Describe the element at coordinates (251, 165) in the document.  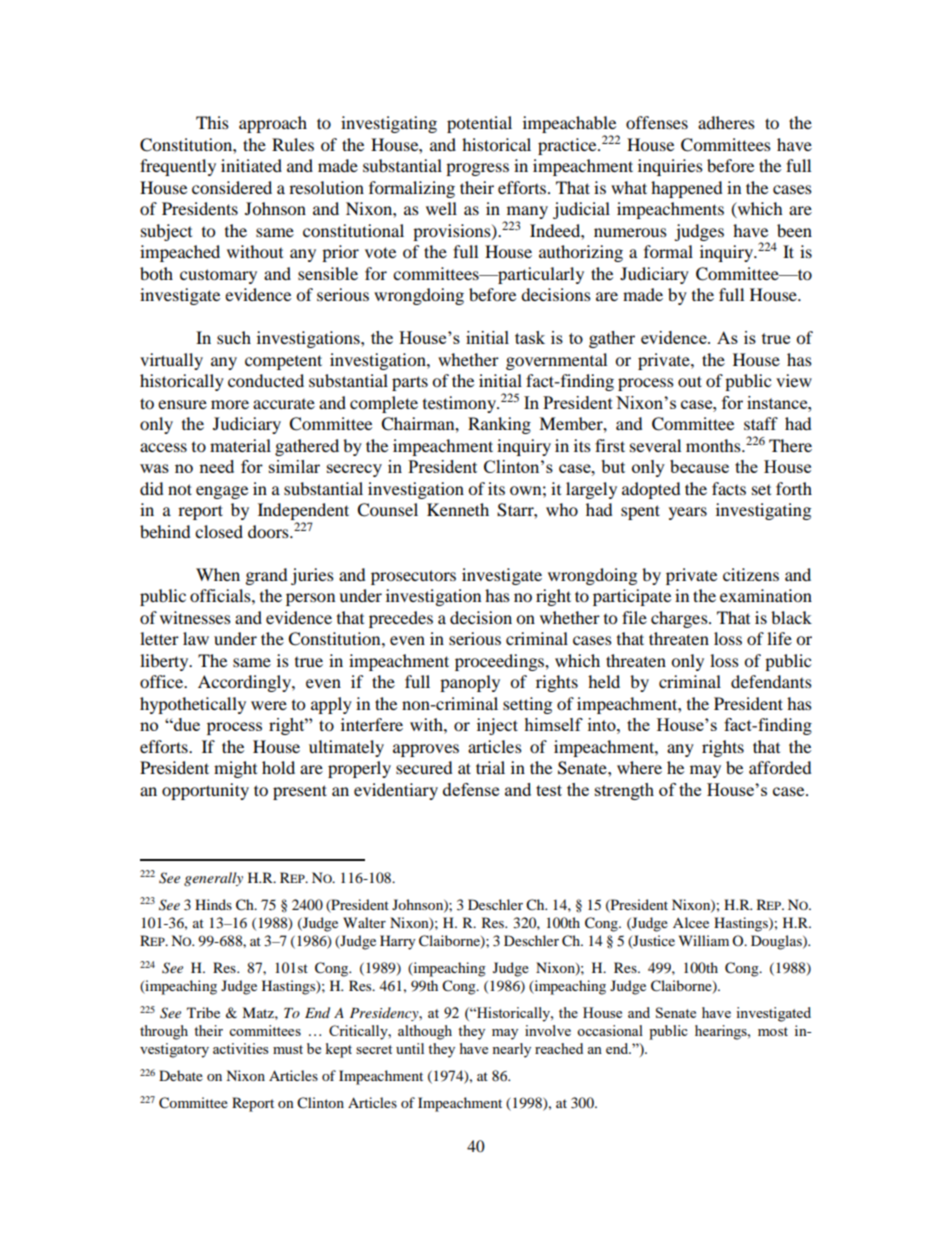
I see `initiated` at that location.
